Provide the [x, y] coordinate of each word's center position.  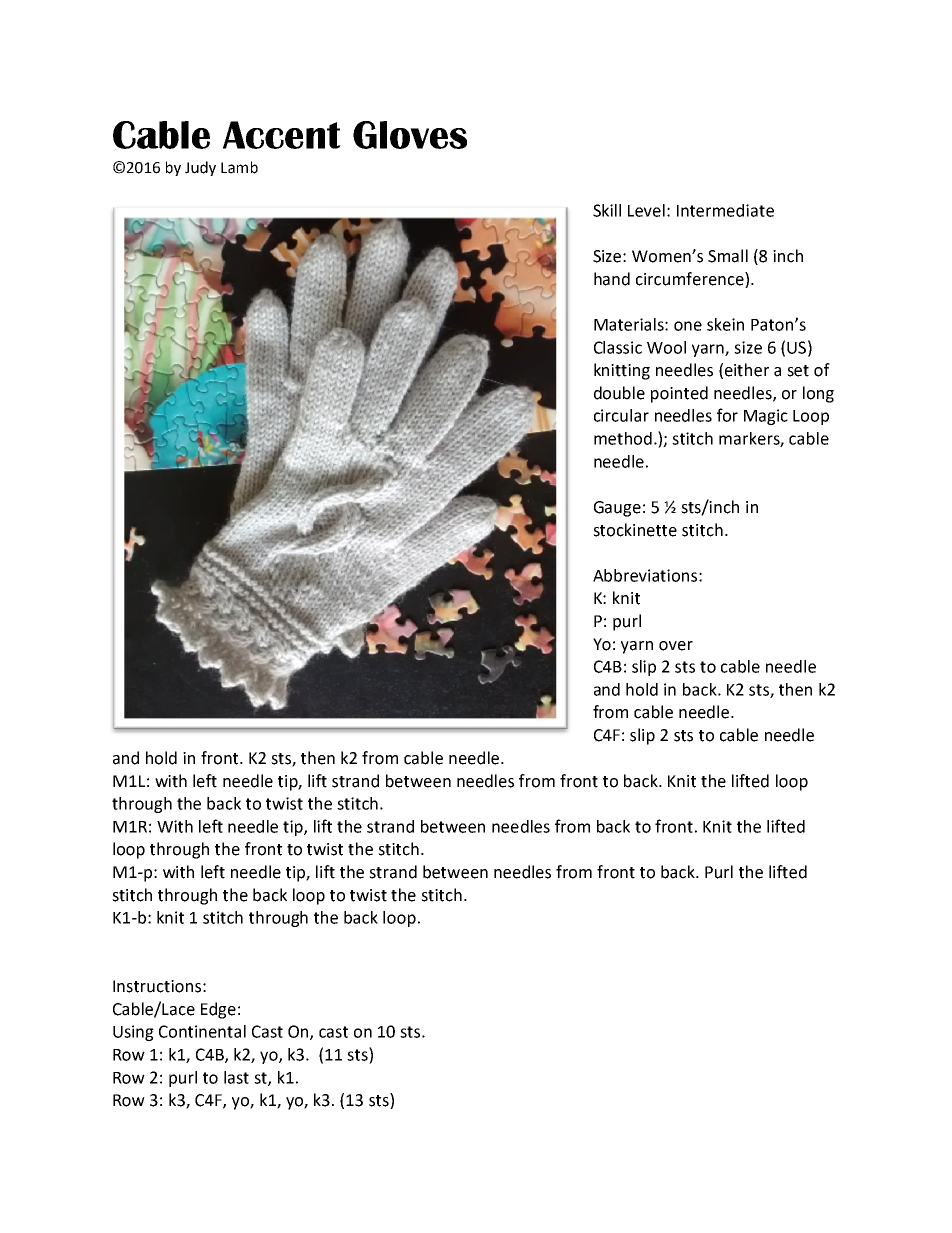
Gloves [410, 135]
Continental [202, 1031]
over [676, 646]
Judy [200, 168]
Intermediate [725, 210]
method [623, 438]
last [236, 1077]
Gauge [617, 509]
